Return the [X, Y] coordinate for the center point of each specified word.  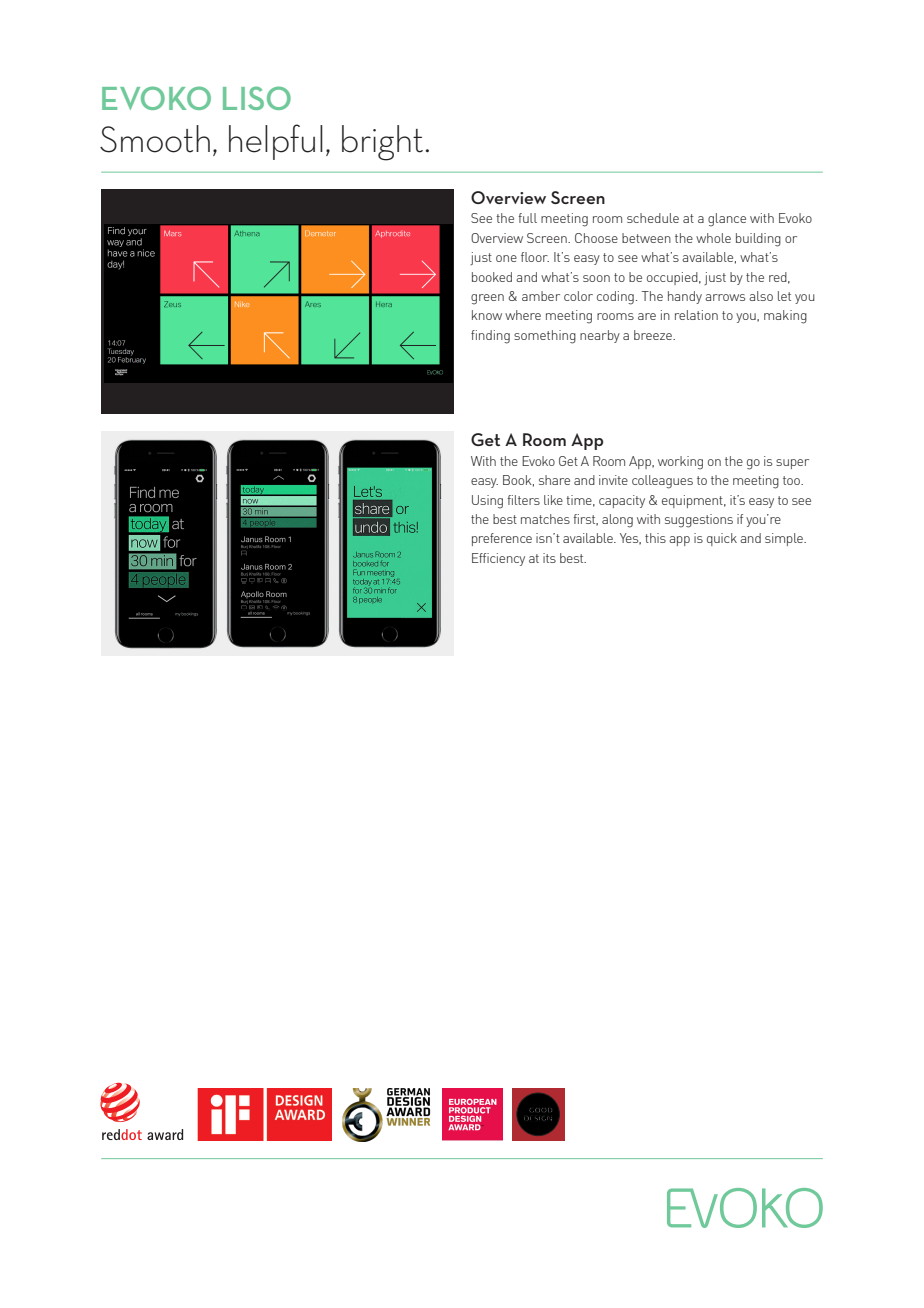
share [554, 480]
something [545, 337]
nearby [600, 336]
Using [487, 502]
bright [382, 143]
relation [696, 315]
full [527, 218]
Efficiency [498, 559]
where [523, 315]
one [506, 258]
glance [727, 220]
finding [490, 337]
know [487, 315]
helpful [276, 142]
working [680, 463]
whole [713, 238]
